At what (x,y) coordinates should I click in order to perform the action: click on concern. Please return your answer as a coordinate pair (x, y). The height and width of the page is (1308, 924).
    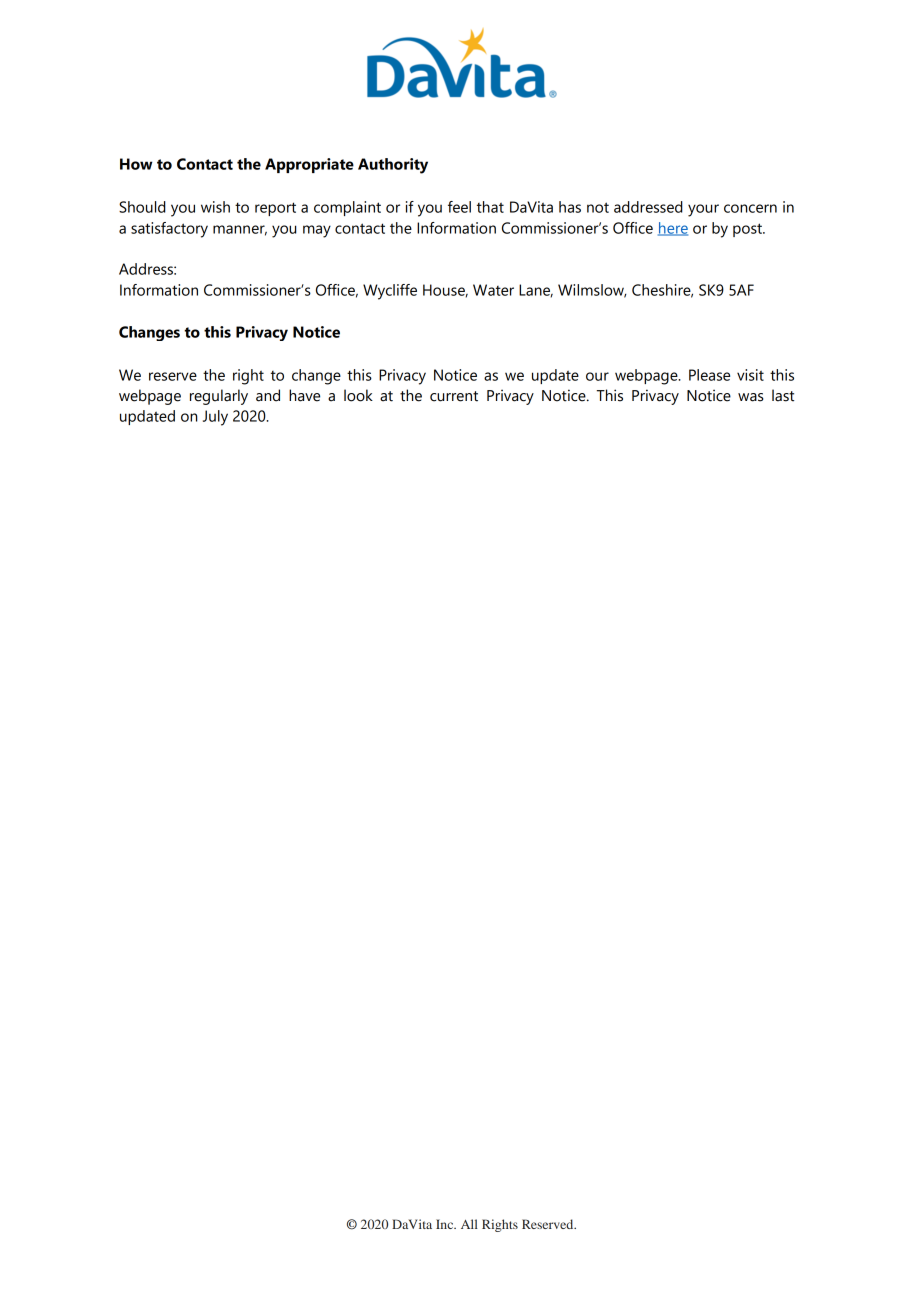
    Looking at the image, I should click on (750, 208).
